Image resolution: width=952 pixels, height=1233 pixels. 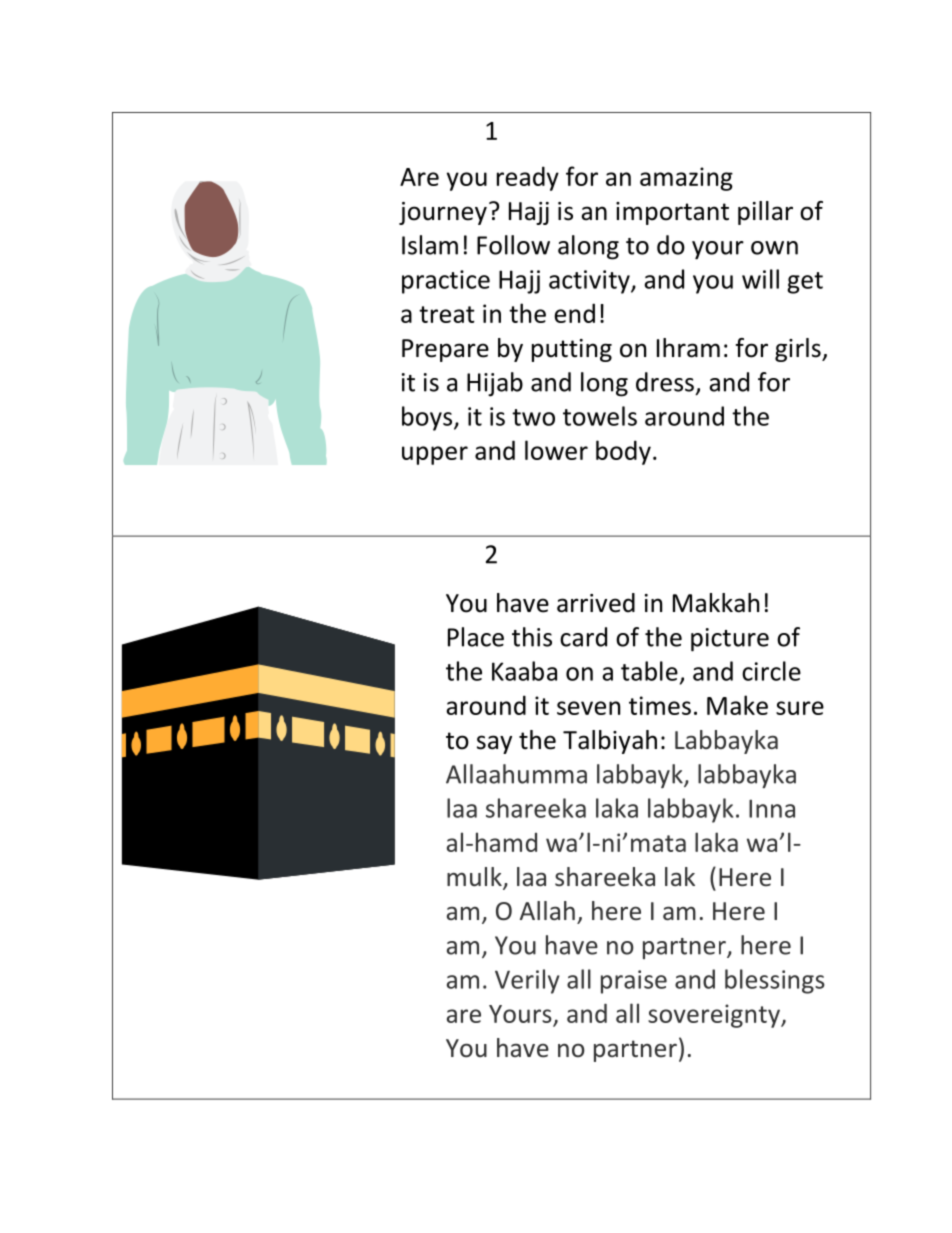 I want to click on Verily, so click(x=527, y=981).
